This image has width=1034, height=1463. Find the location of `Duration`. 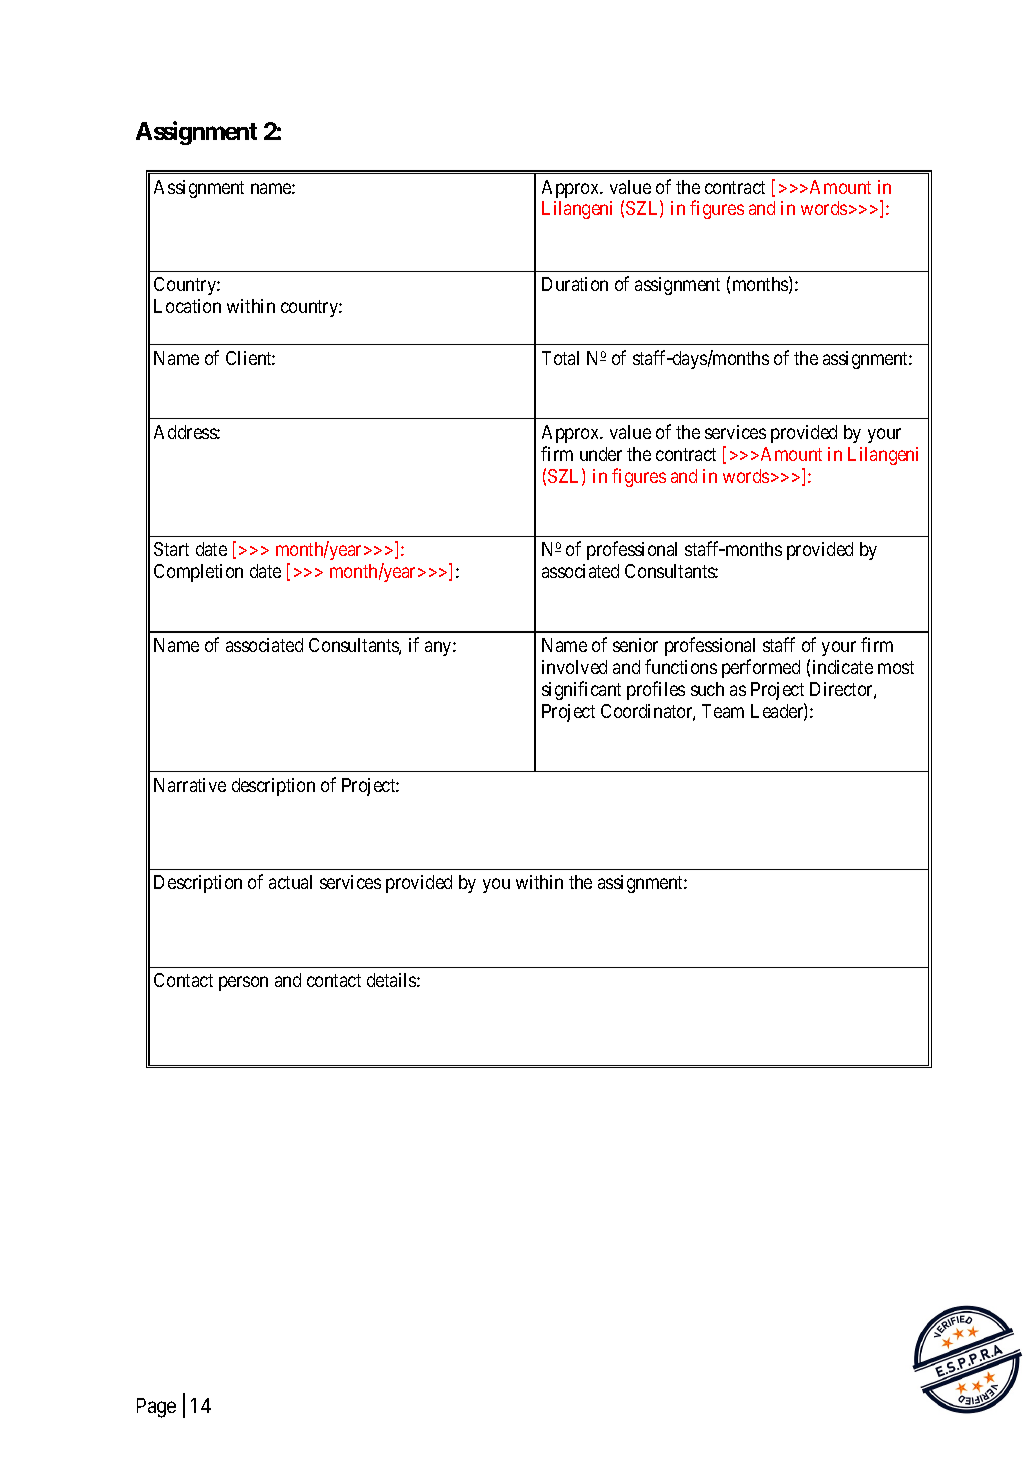

Duration is located at coordinates (575, 284).
